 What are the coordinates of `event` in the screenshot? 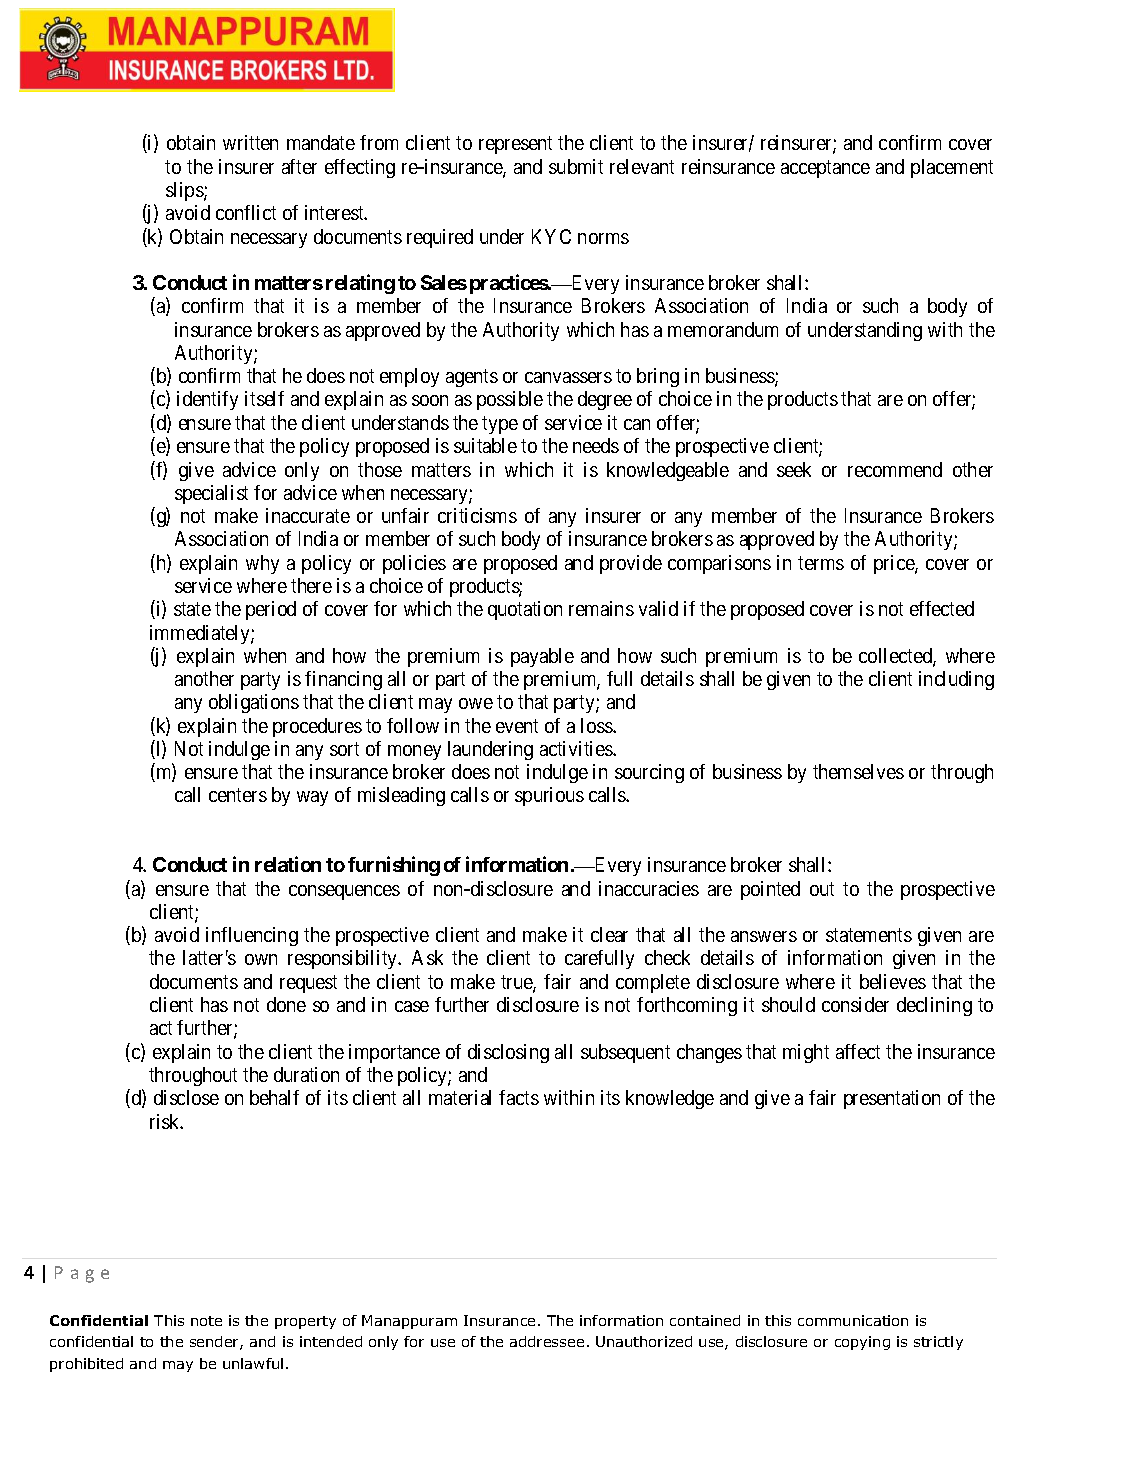 It's located at (517, 726).
